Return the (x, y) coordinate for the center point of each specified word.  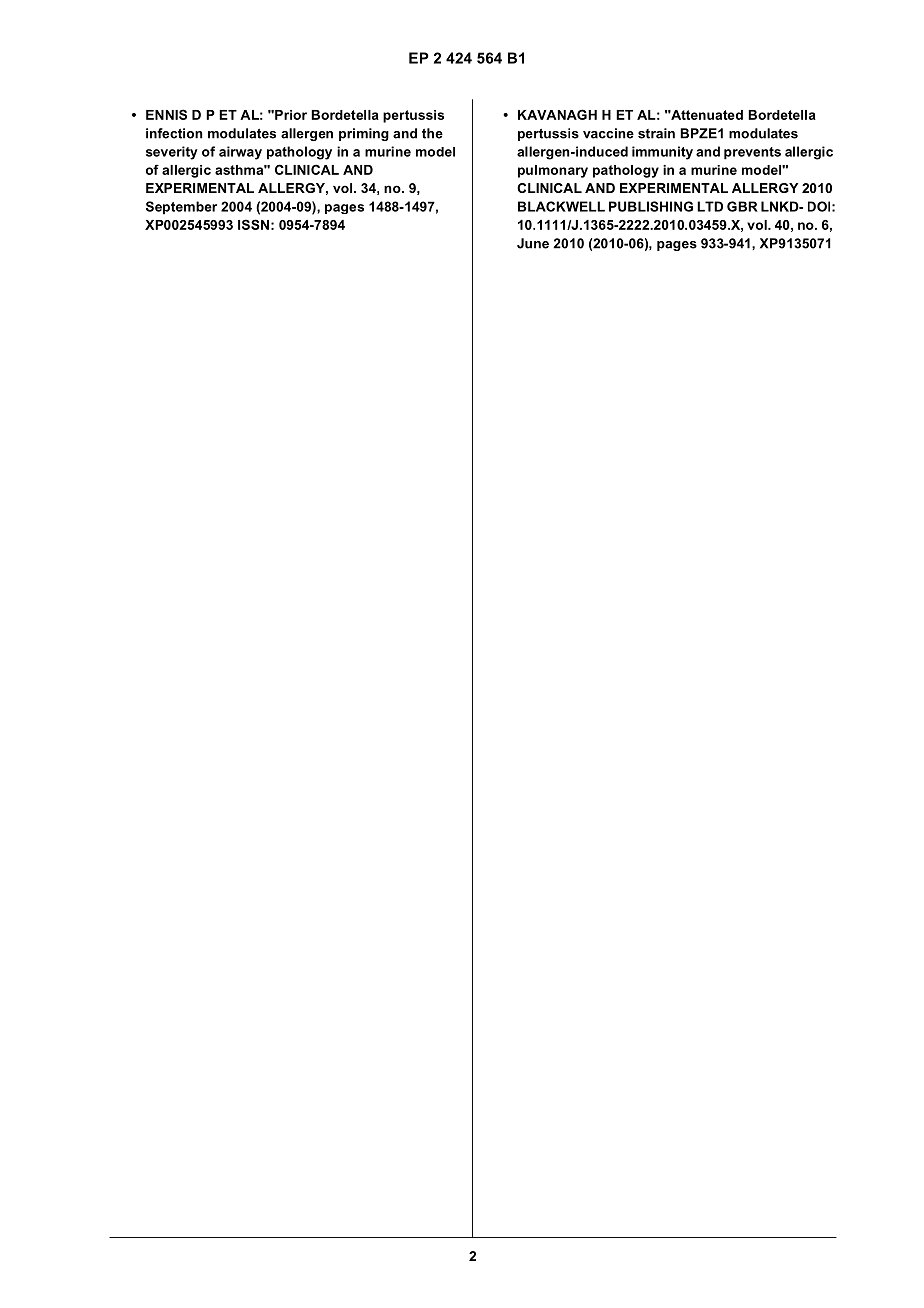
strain (656, 133)
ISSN (253, 224)
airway (240, 153)
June (533, 243)
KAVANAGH (557, 114)
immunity (662, 153)
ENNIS (166, 114)
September (181, 208)
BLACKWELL (561, 206)
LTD (710, 206)
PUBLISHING (651, 206)
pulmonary (553, 171)
